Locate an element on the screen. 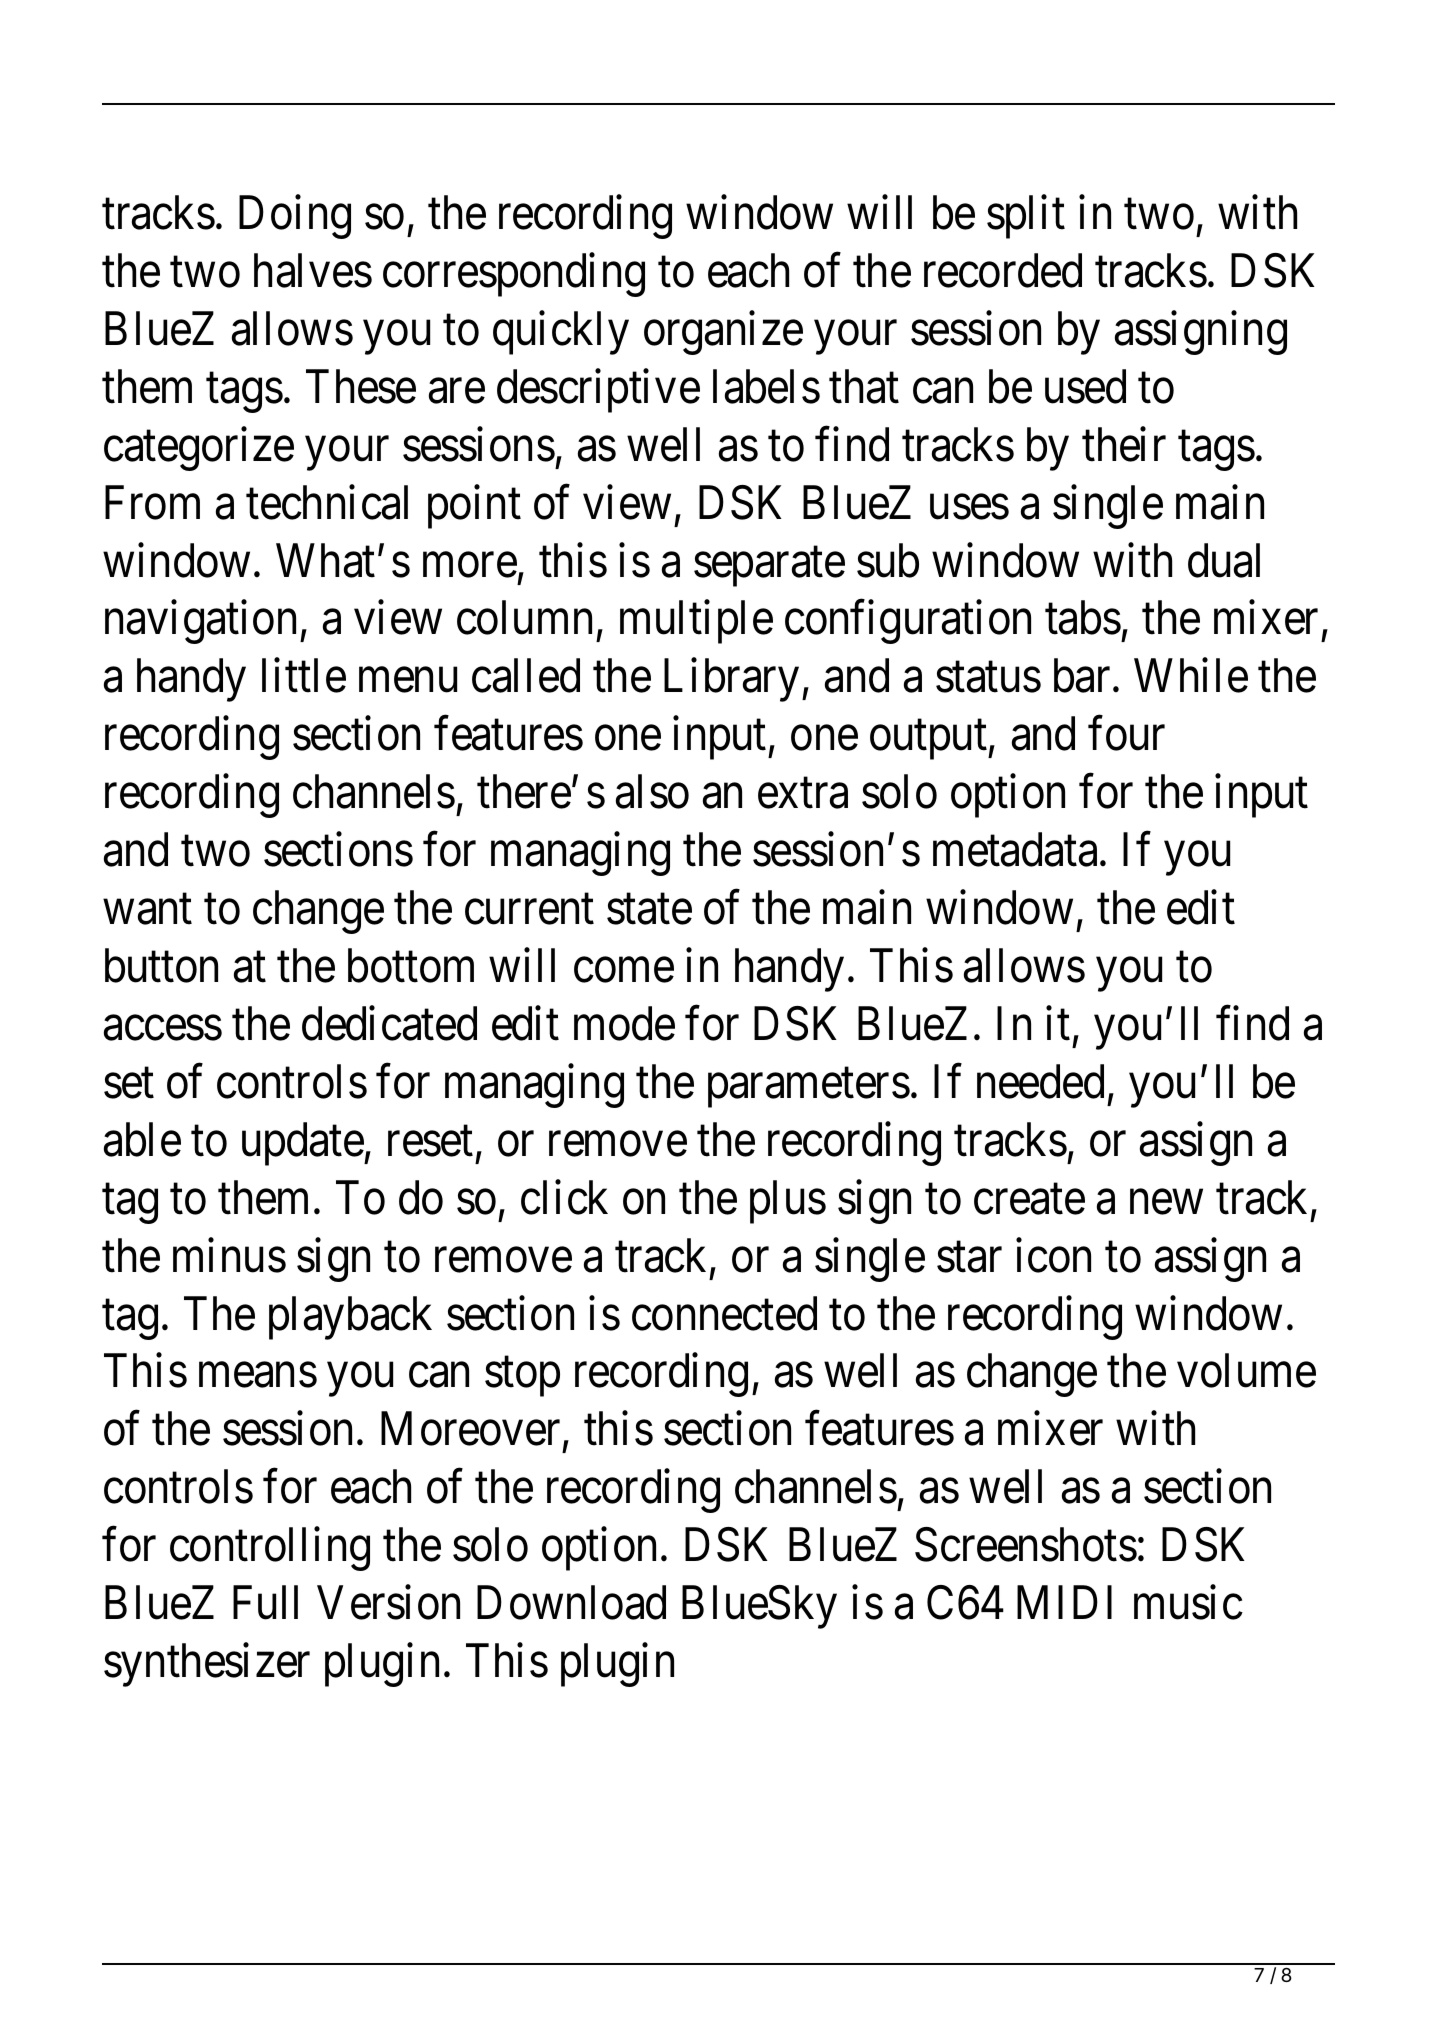 The height and width of the screenshot is (2032, 1437). quickly is located at coordinates (561, 333).
